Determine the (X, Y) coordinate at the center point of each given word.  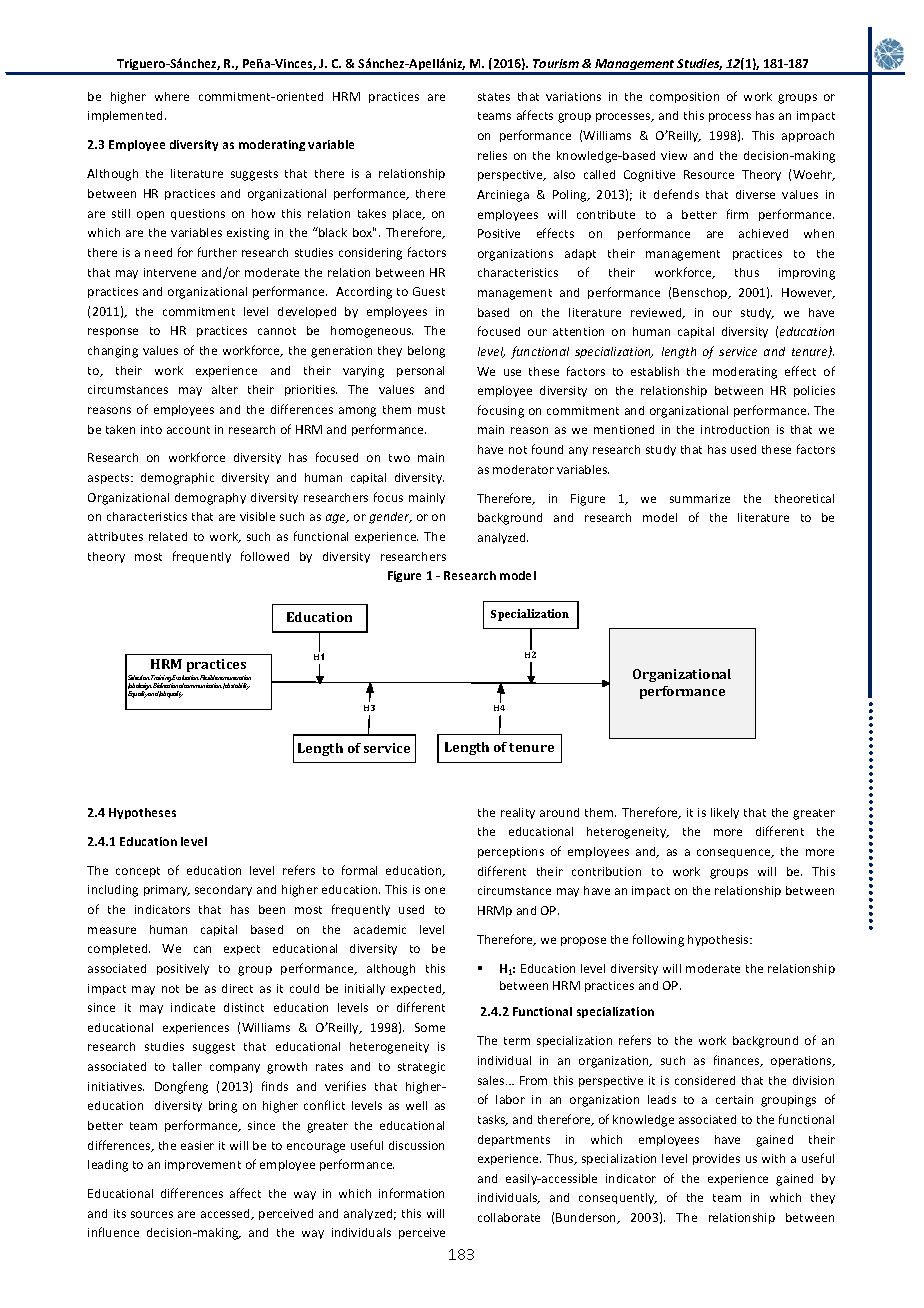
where (172, 96)
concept (138, 872)
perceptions (511, 852)
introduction (735, 429)
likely (725, 813)
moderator (523, 469)
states (494, 97)
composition (684, 97)
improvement (203, 1165)
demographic (177, 479)
